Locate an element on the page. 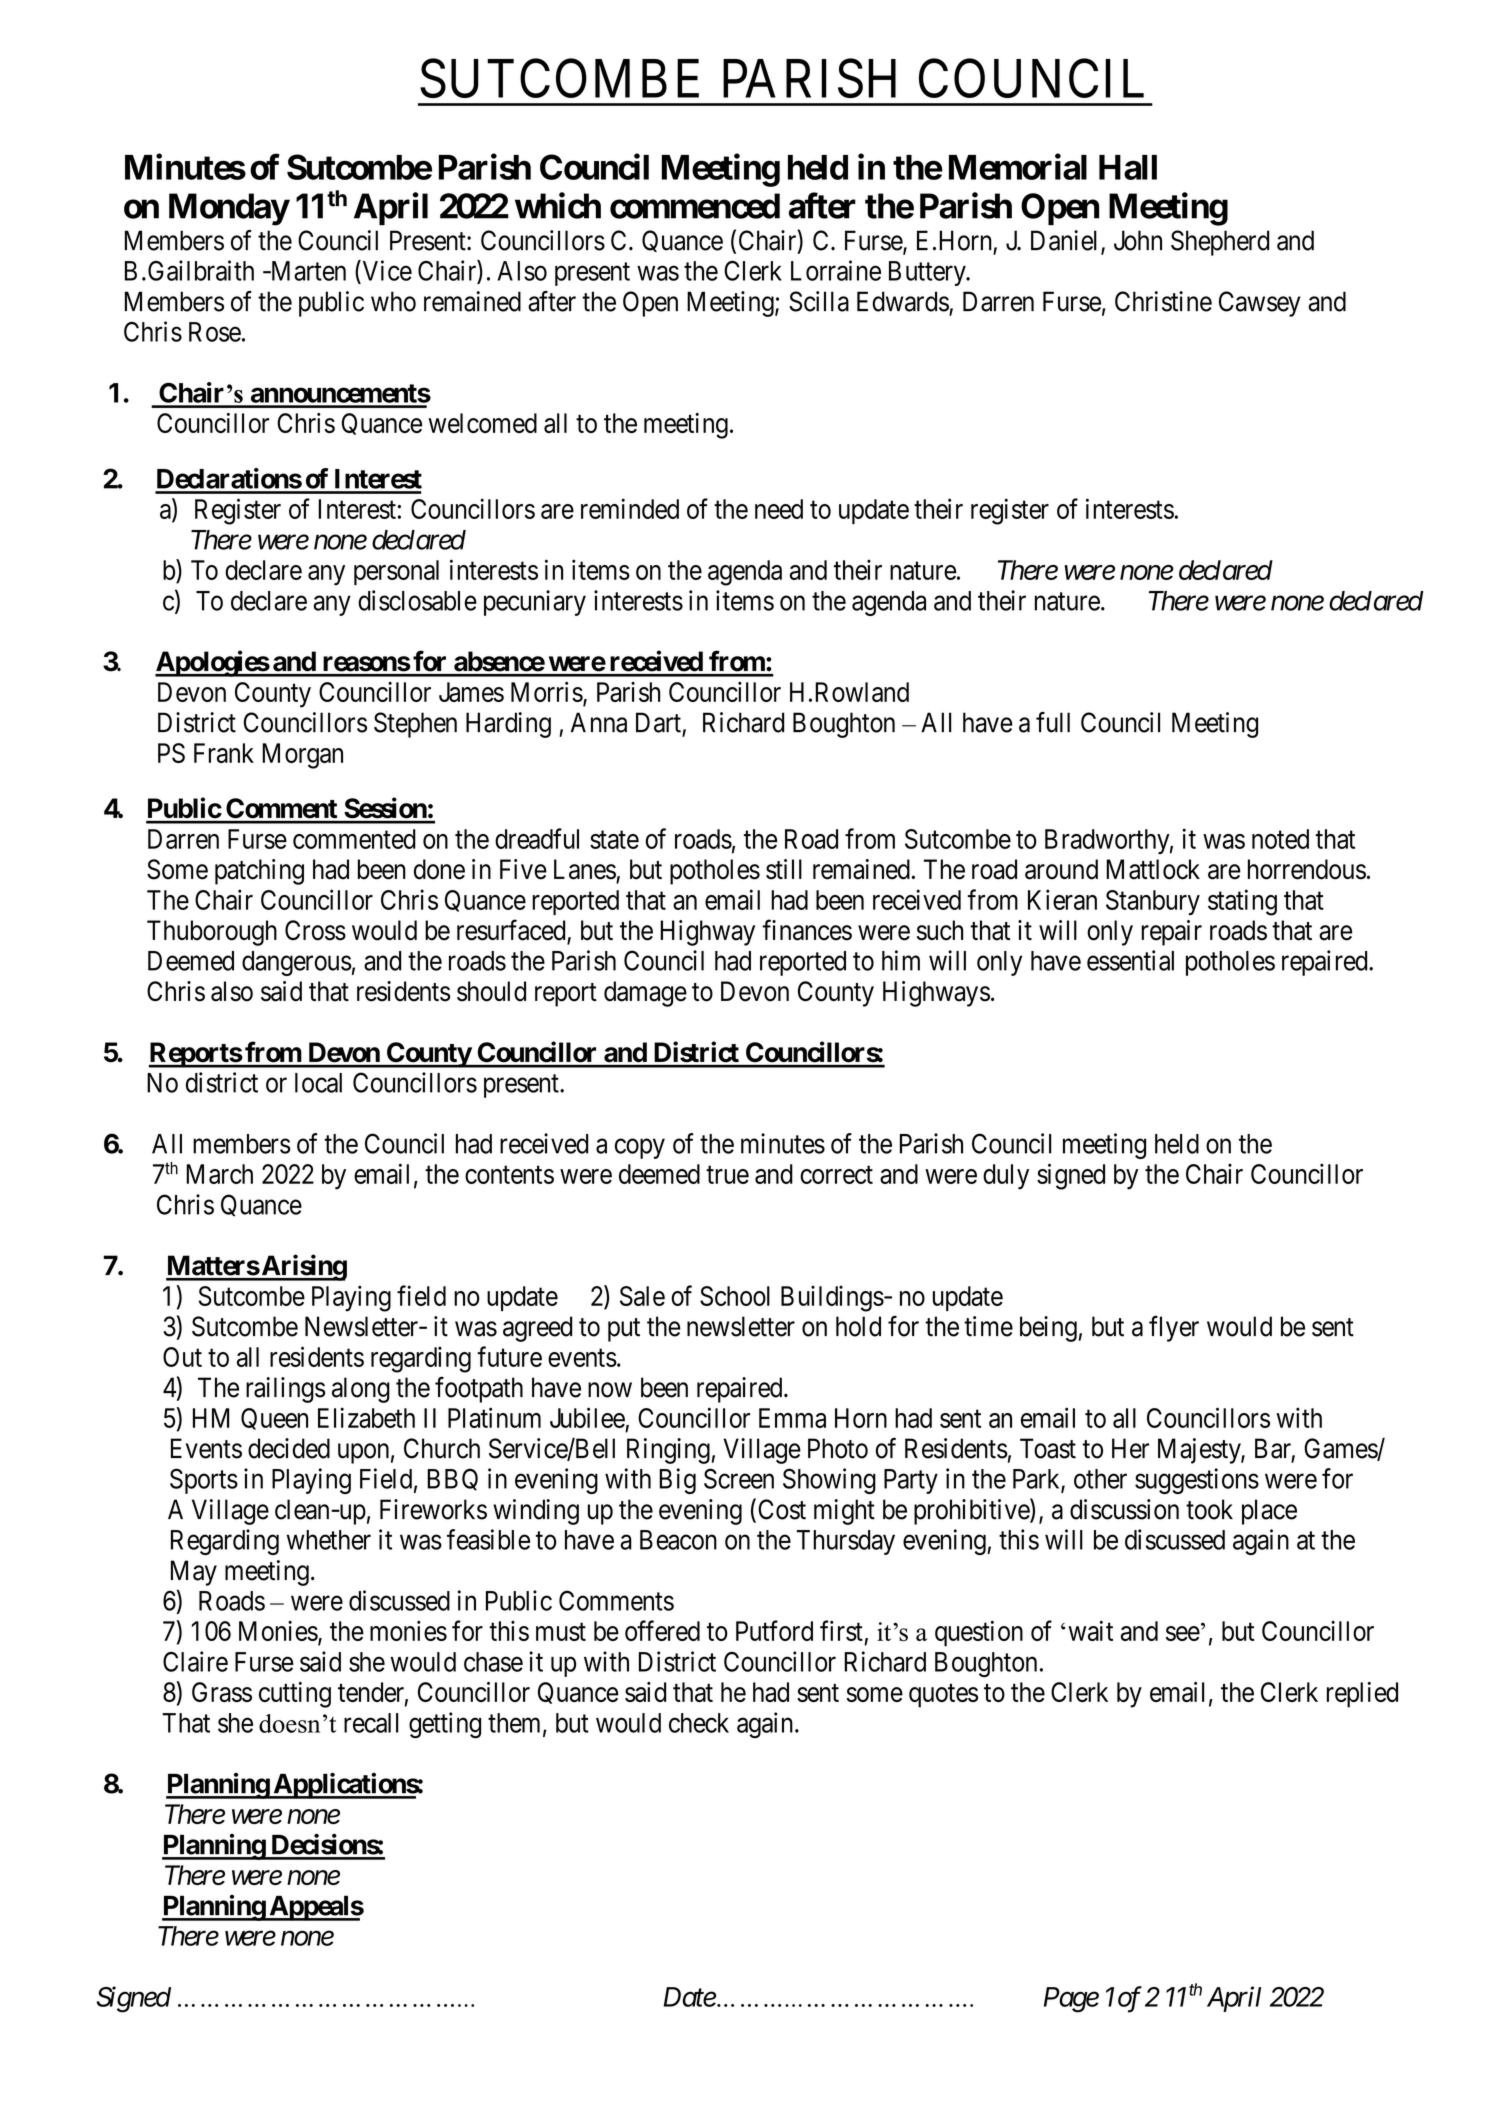  cutting is located at coordinates (295, 1695).
